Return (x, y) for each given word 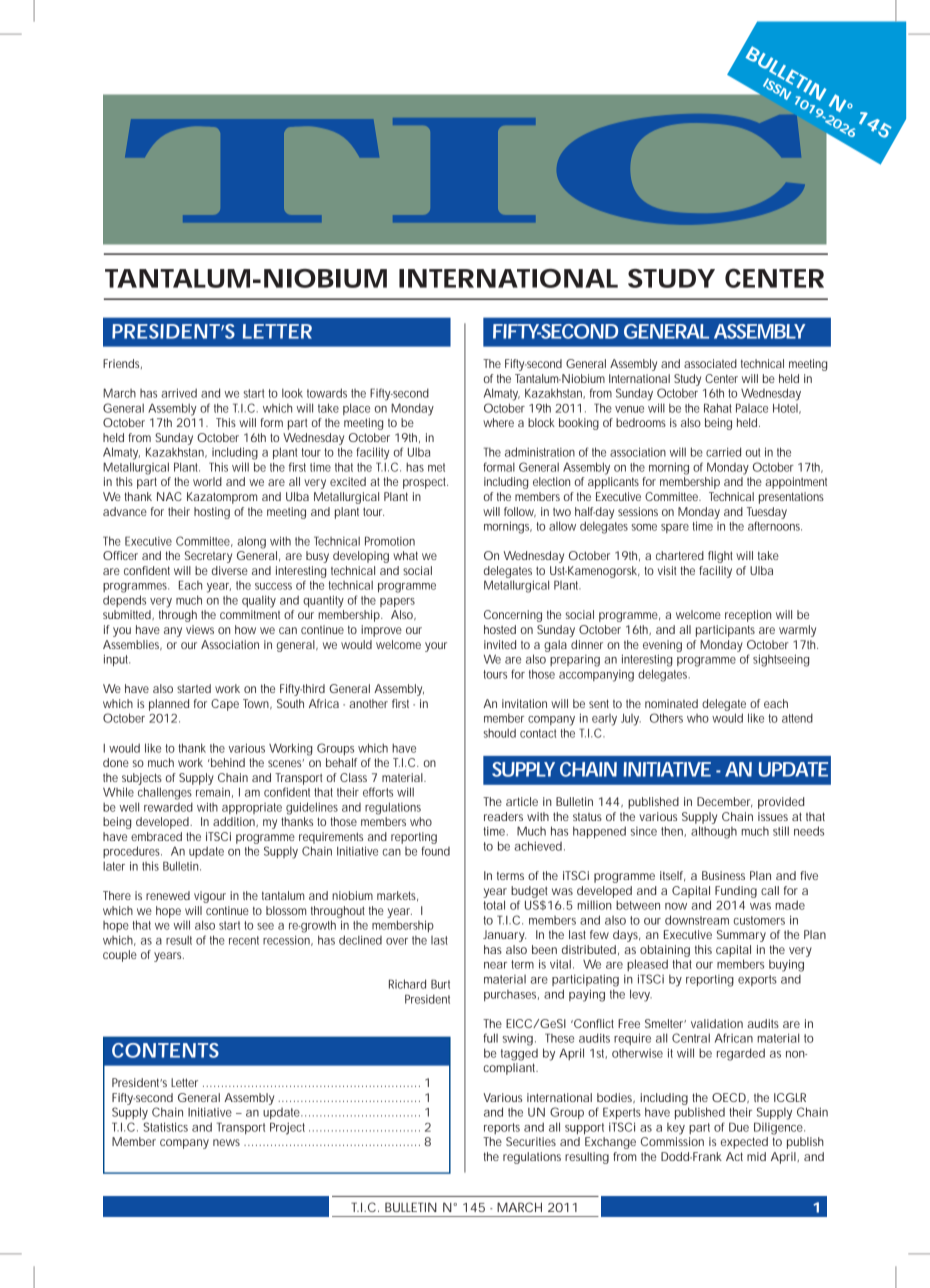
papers (397, 602)
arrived (179, 393)
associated (710, 363)
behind (227, 762)
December (724, 802)
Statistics (165, 1127)
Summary (741, 936)
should (499, 733)
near (495, 965)
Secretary (208, 557)
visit (669, 570)
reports (502, 1128)
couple (120, 956)
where (498, 422)
